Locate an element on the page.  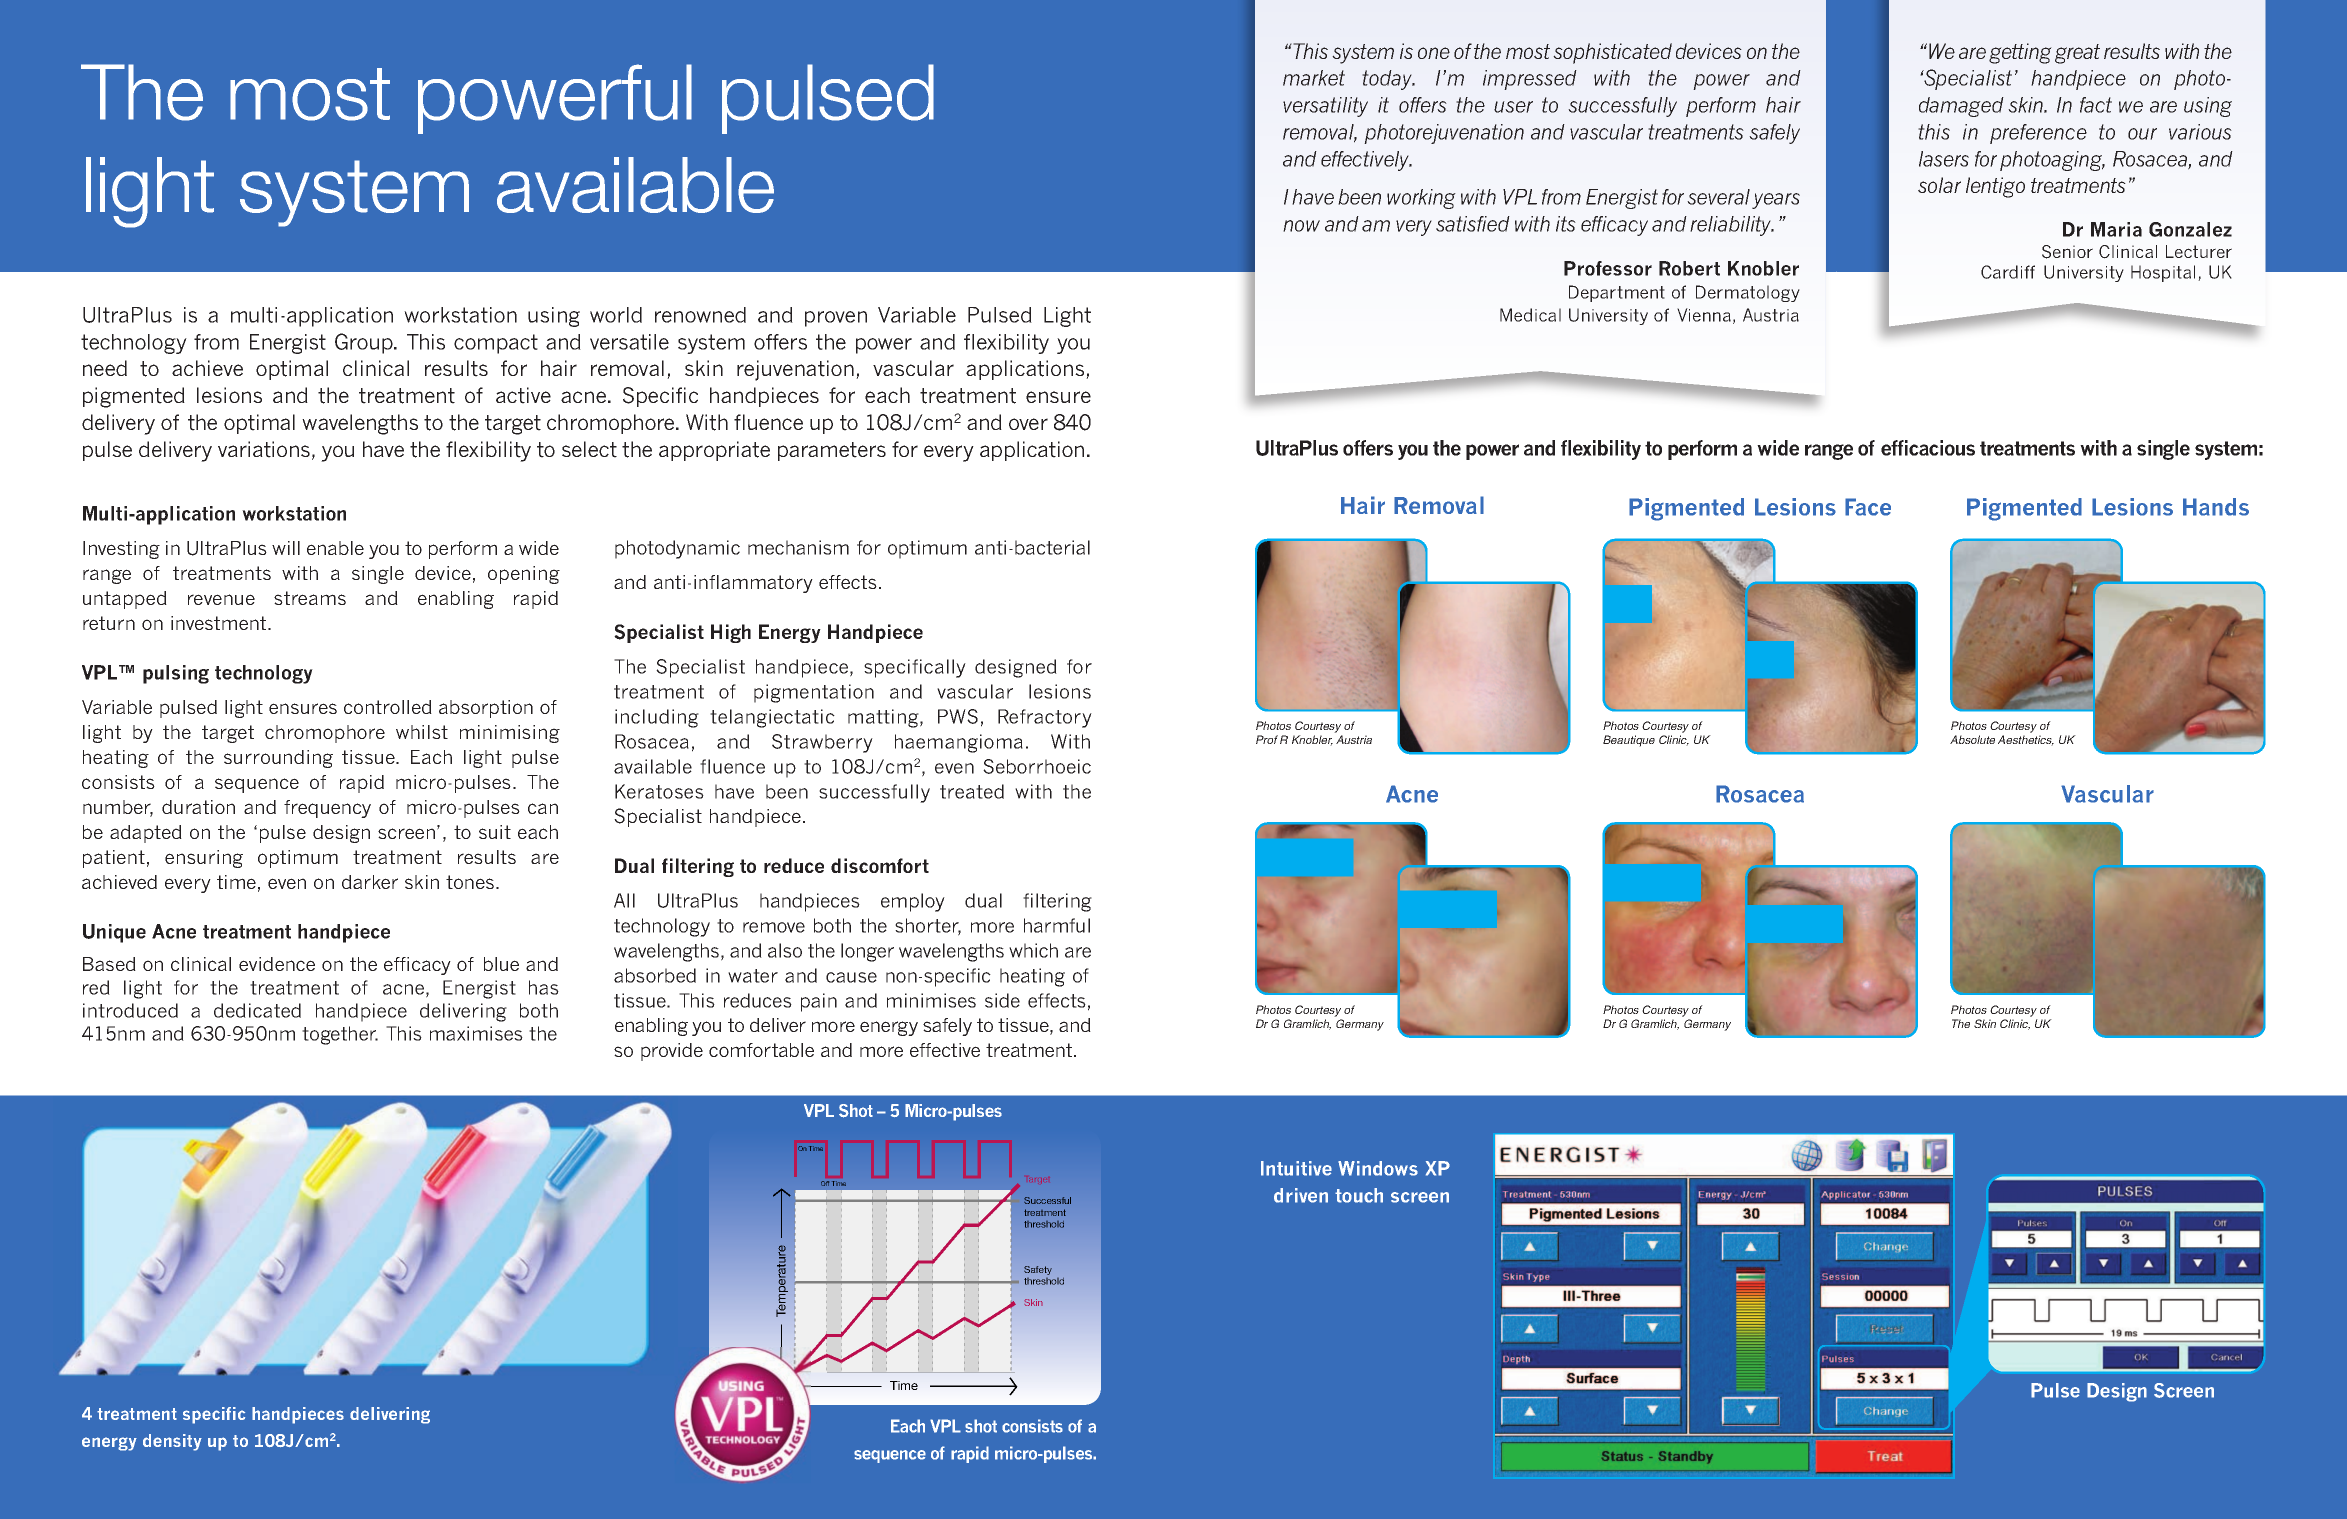
driven is located at coordinates (1301, 1195).
